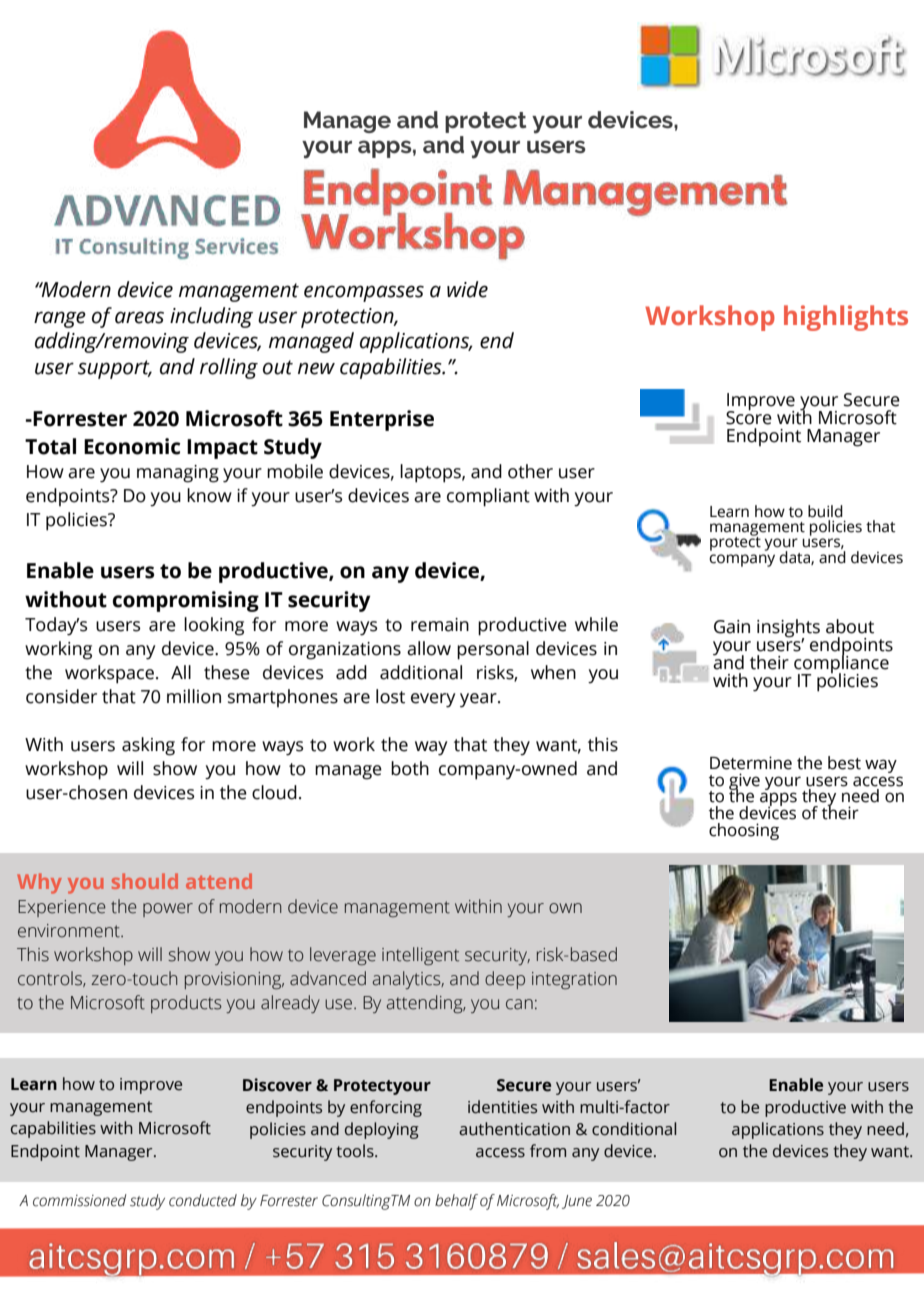 Image resolution: width=924 pixels, height=1294 pixels. I want to click on should, so click(145, 881).
